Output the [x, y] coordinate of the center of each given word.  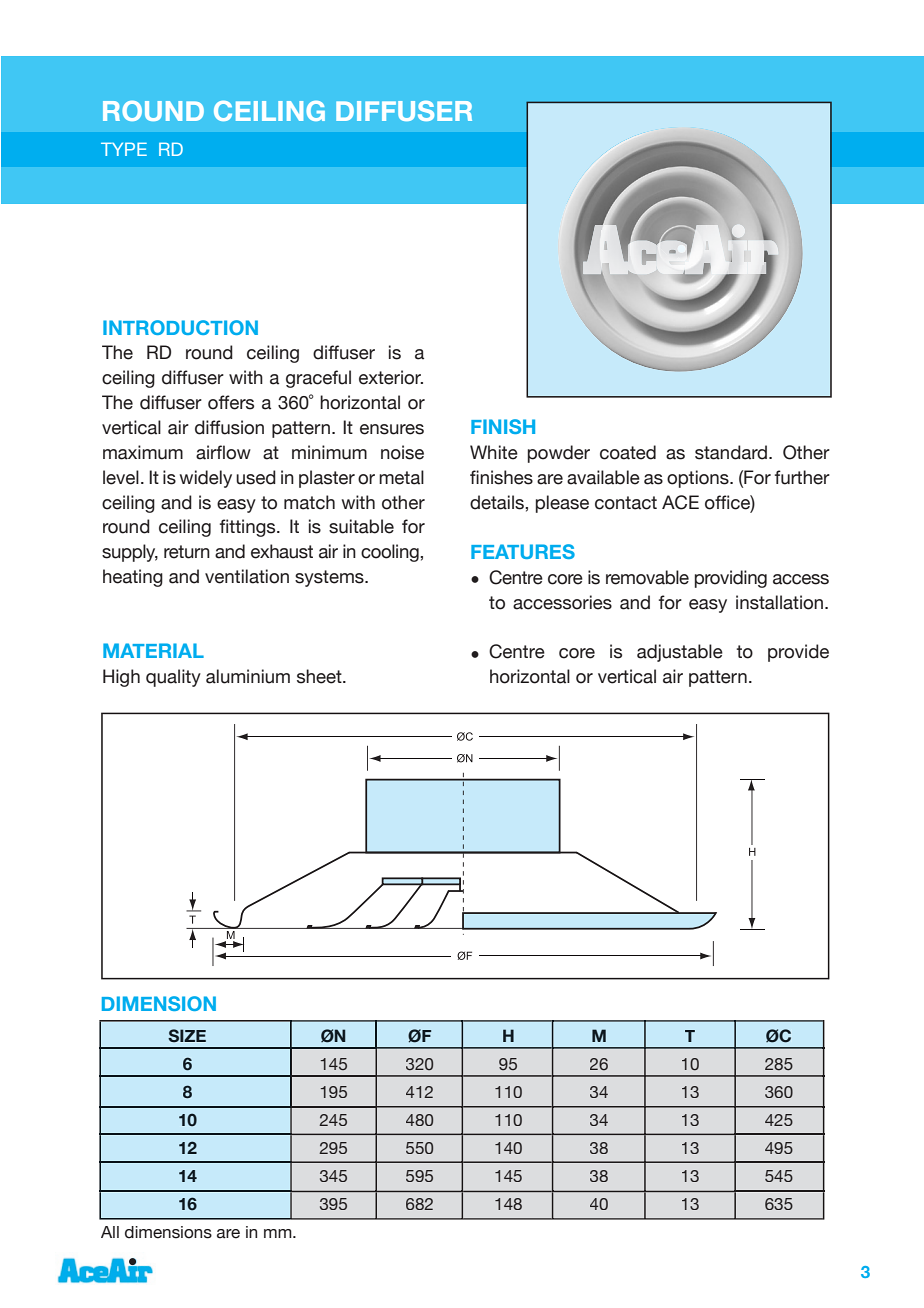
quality [173, 678]
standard [732, 452]
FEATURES [523, 551]
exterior [391, 377]
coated [628, 452]
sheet [320, 676]
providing [731, 579]
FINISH [503, 426]
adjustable [680, 653]
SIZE [187, 1035]
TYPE [124, 149]
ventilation [247, 576]
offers [231, 402]
